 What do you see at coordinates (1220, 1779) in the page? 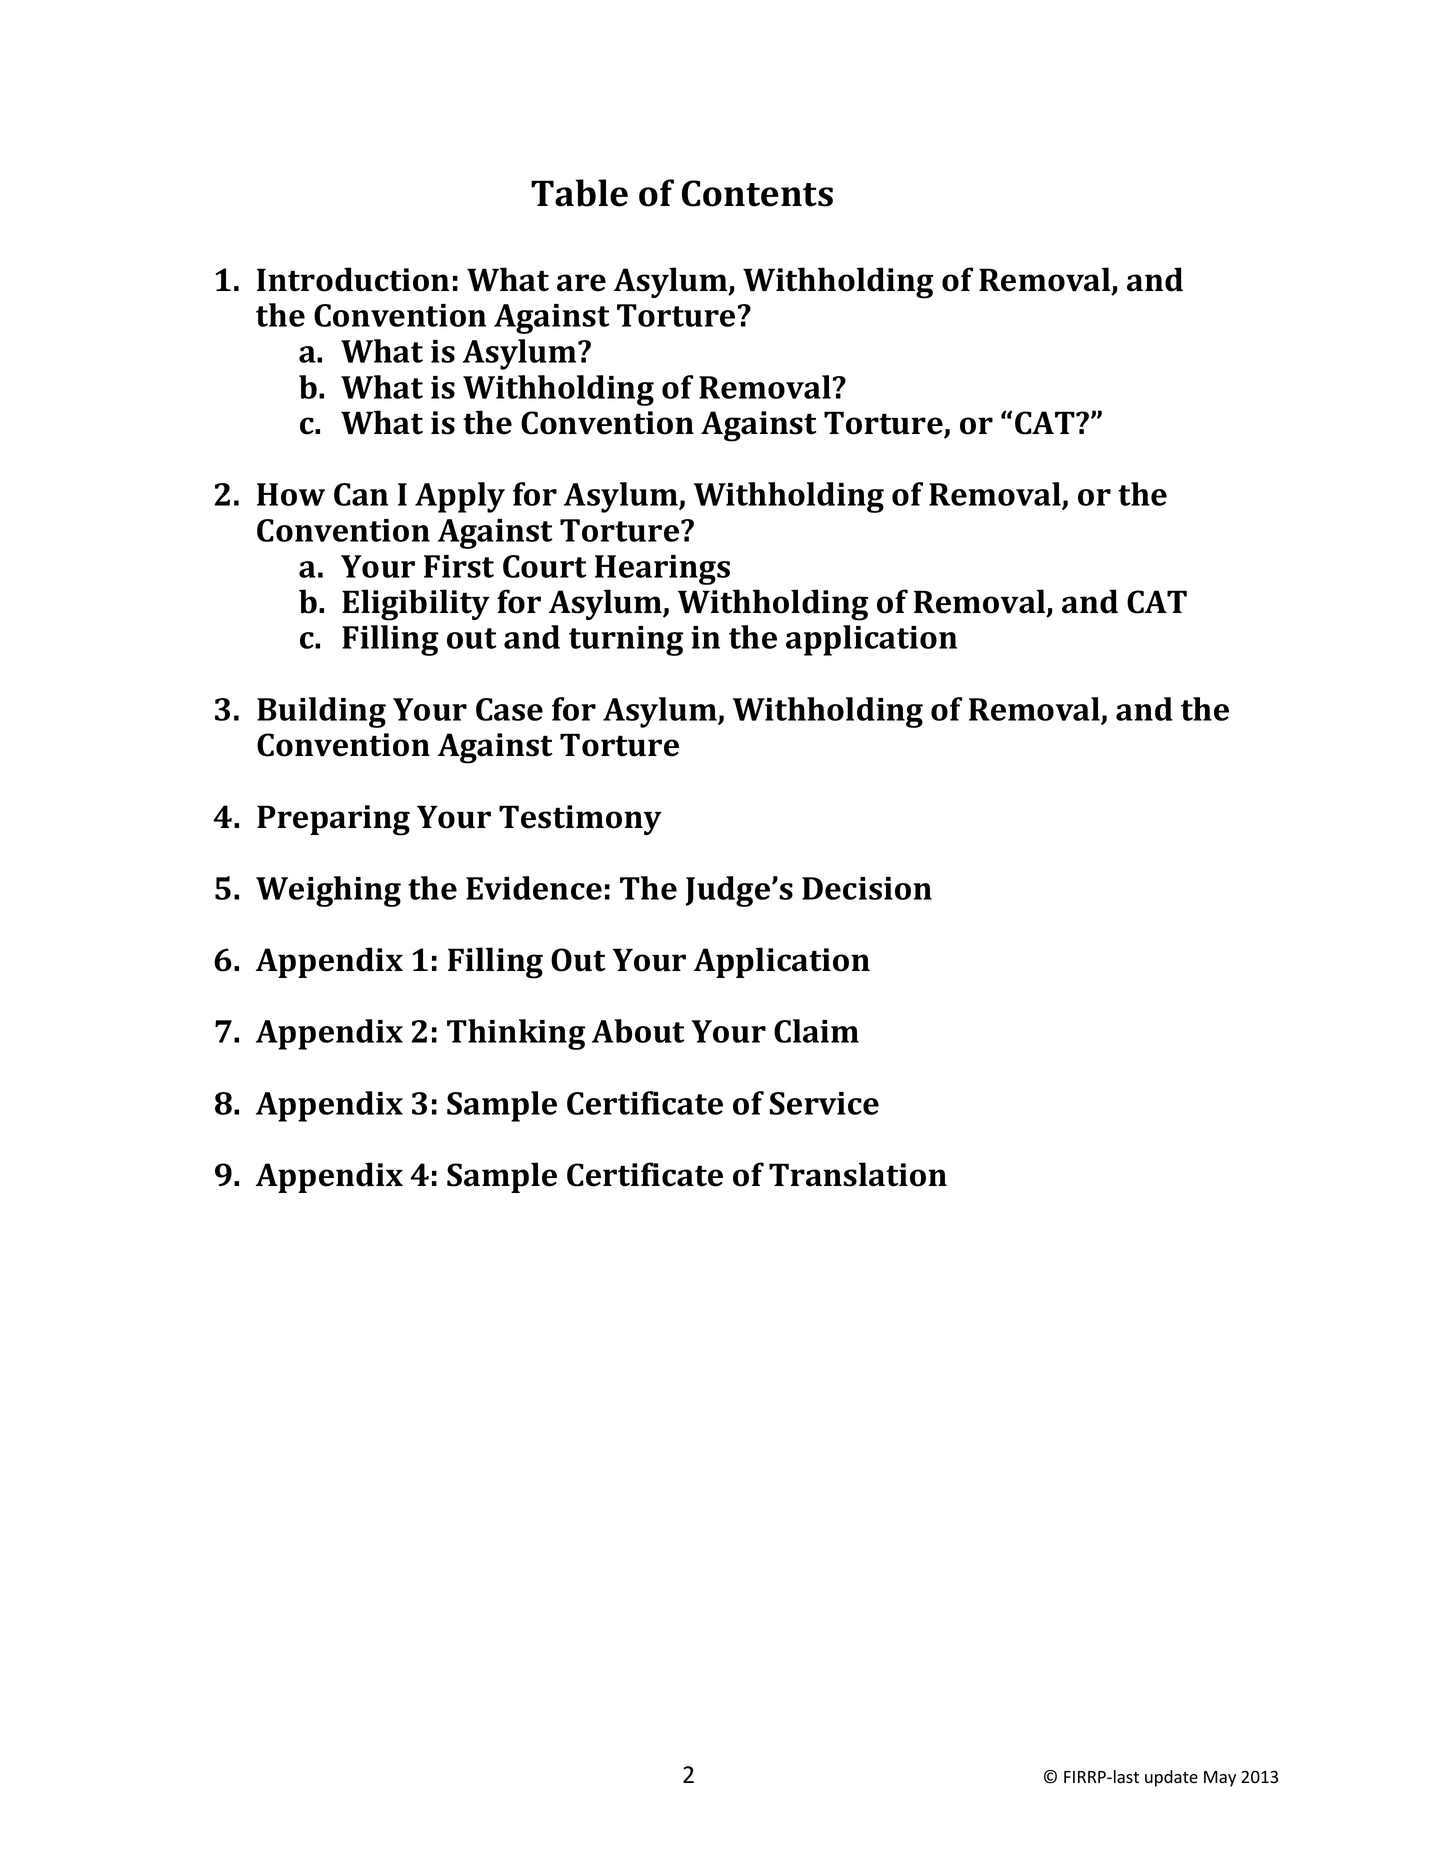
I see `May` at bounding box center [1220, 1779].
